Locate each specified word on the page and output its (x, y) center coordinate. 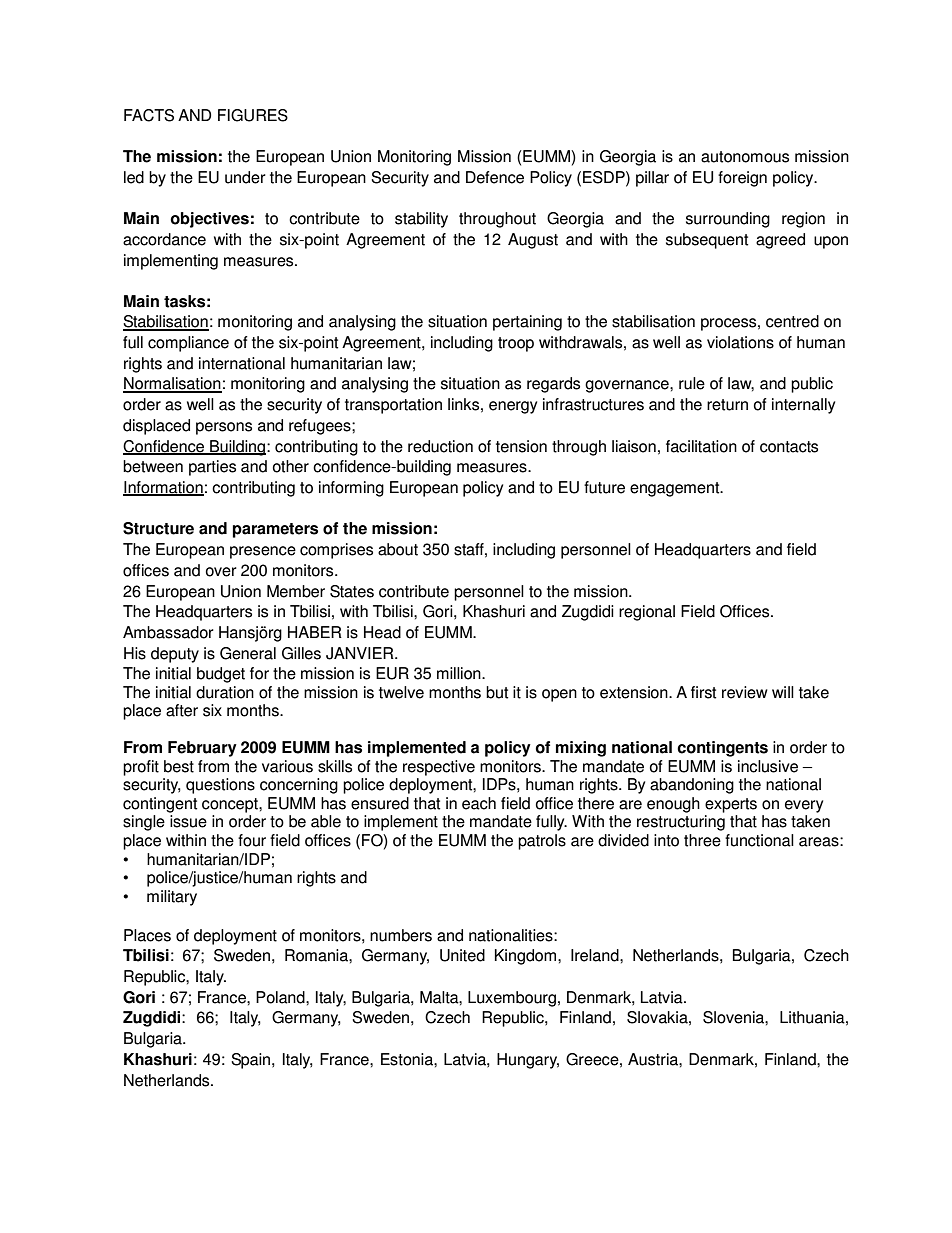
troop (516, 344)
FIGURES (253, 115)
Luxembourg (512, 999)
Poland (281, 997)
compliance (188, 344)
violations (740, 342)
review (745, 692)
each (479, 803)
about (398, 549)
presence (263, 552)
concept (231, 805)
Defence (495, 177)
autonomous (745, 157)
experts (731, 805)
